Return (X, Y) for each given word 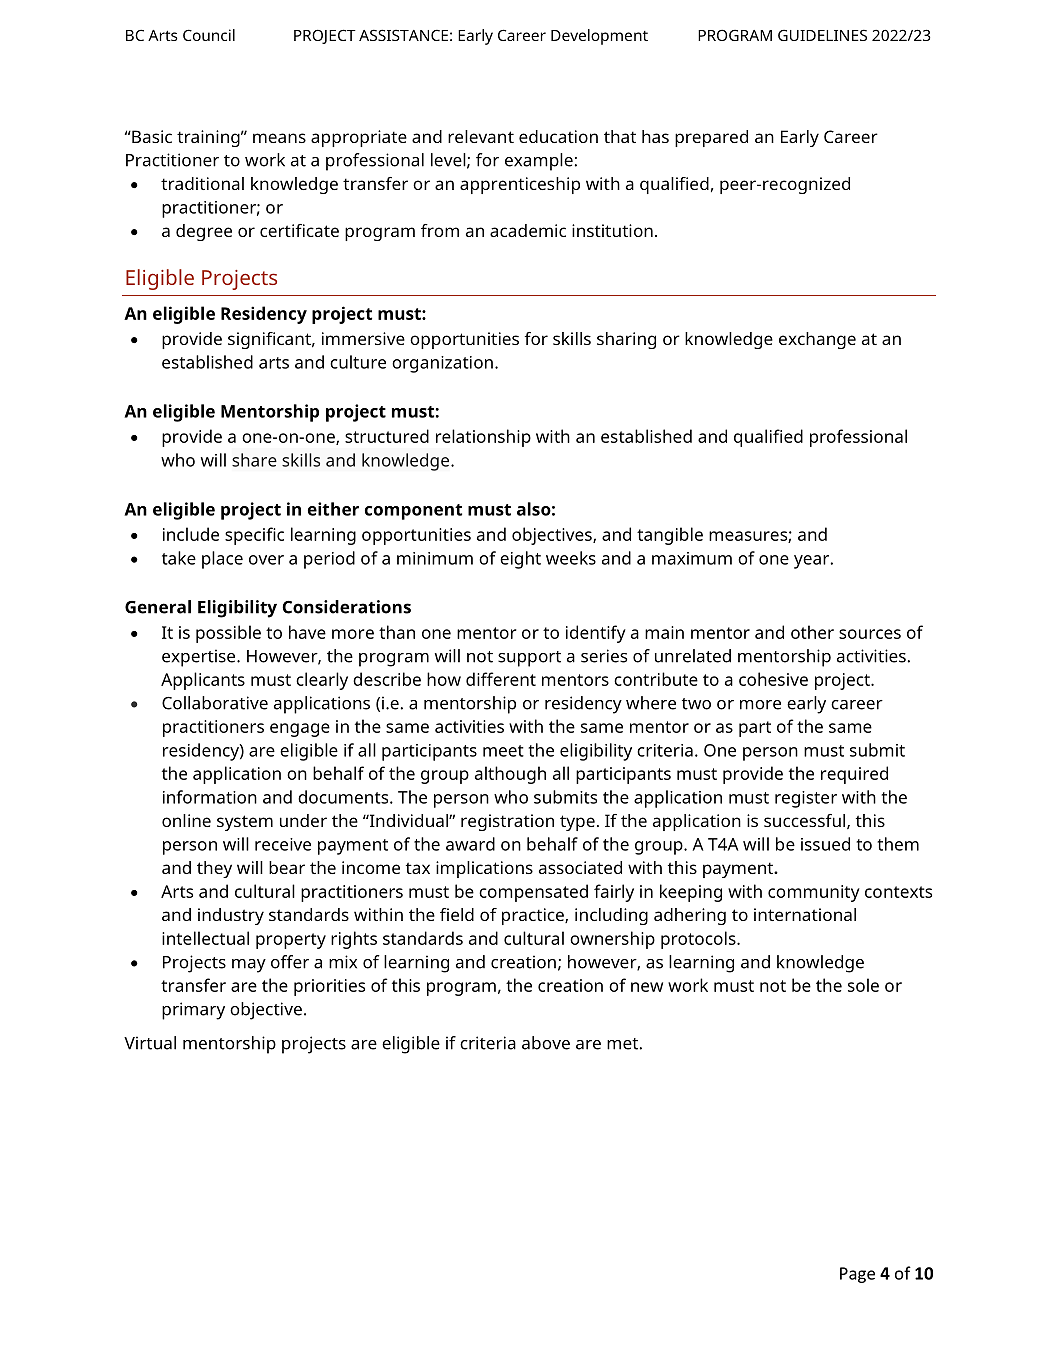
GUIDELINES (822, 35)
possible (228, 634)
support (529, 659)
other (812, 632)
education (558, 136)
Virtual (150, 1043)
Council (209, 35)
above (546, 1043)
